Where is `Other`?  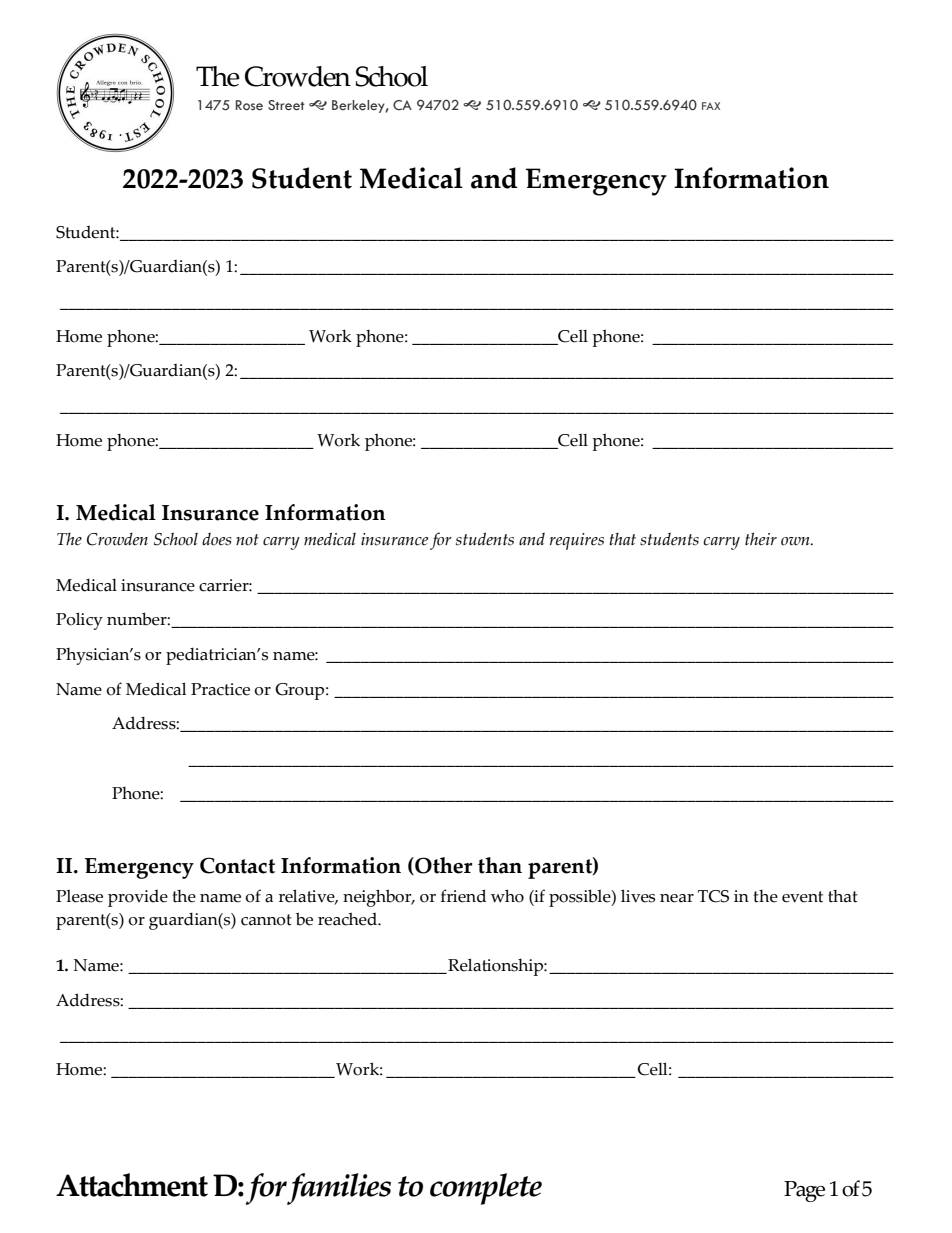 Other is located at coordinates (442, 866).
